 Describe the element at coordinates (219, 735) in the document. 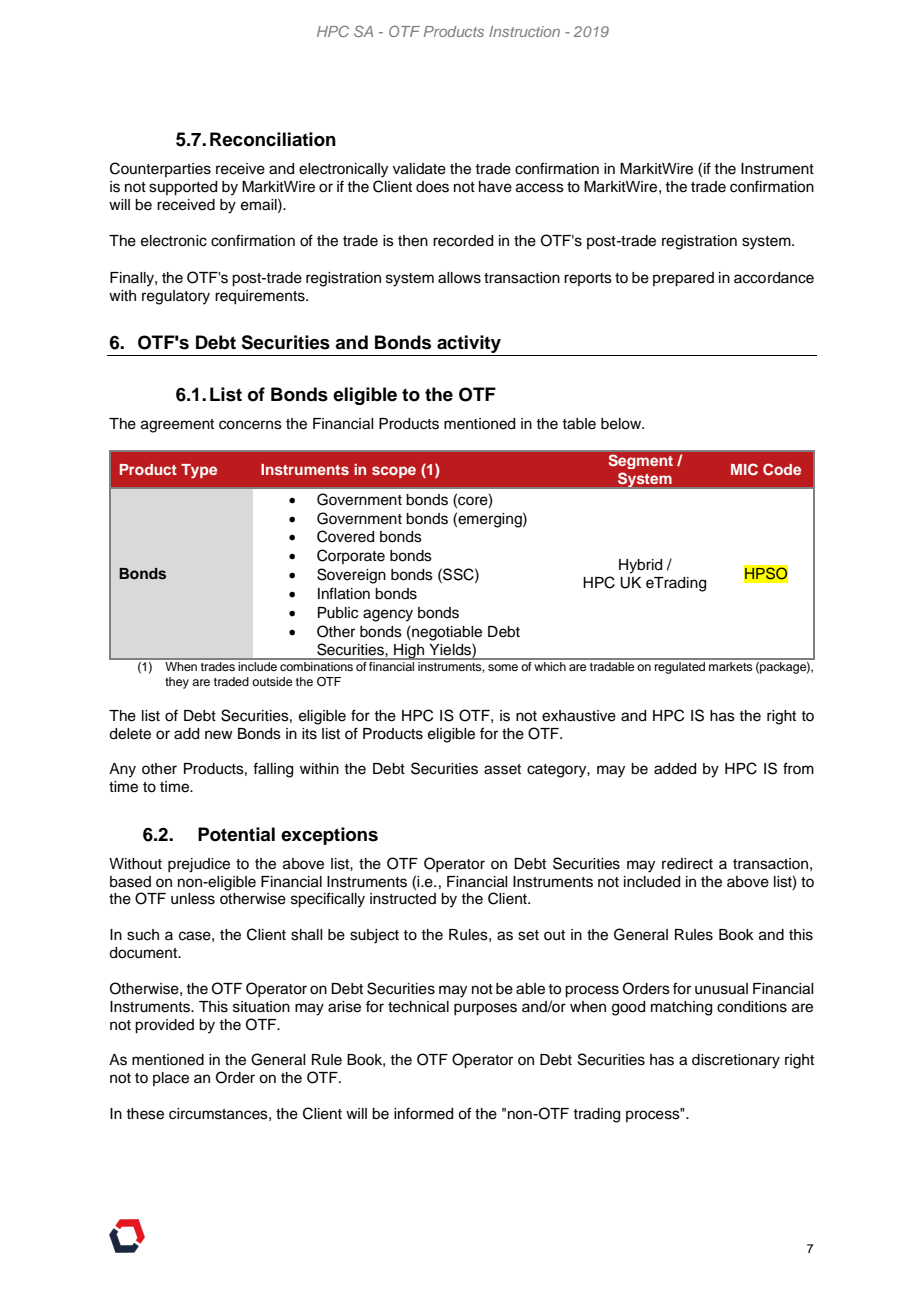

I see `new` at that location.
